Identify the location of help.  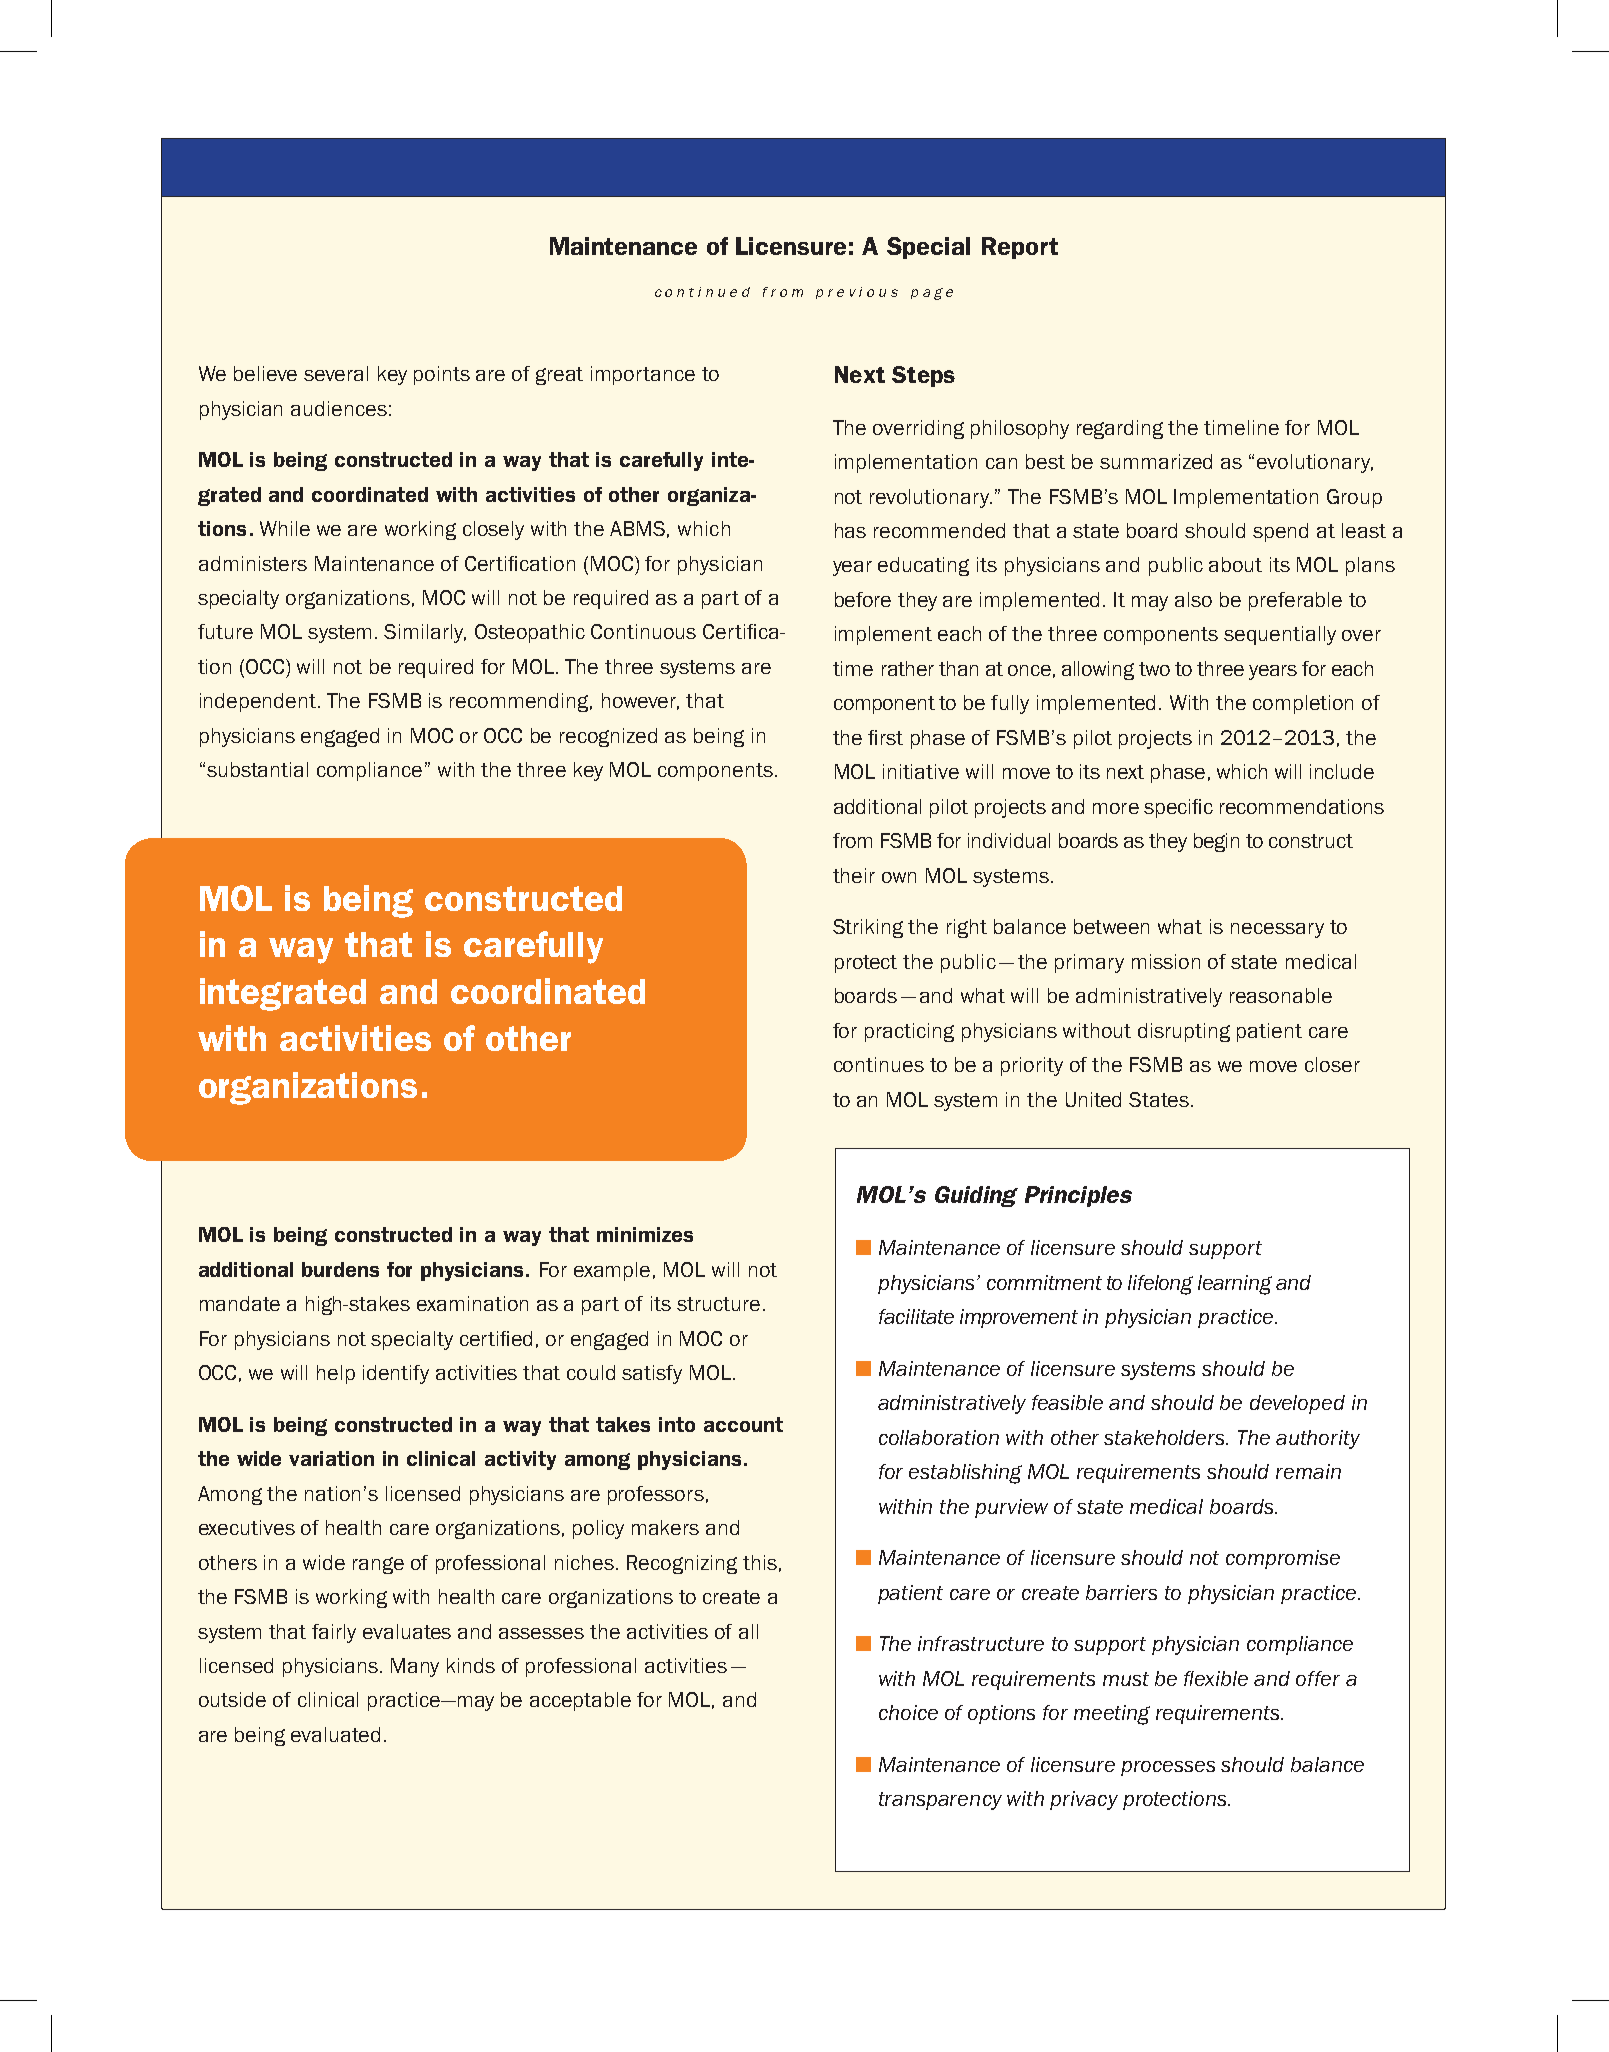
(336, 1374).
